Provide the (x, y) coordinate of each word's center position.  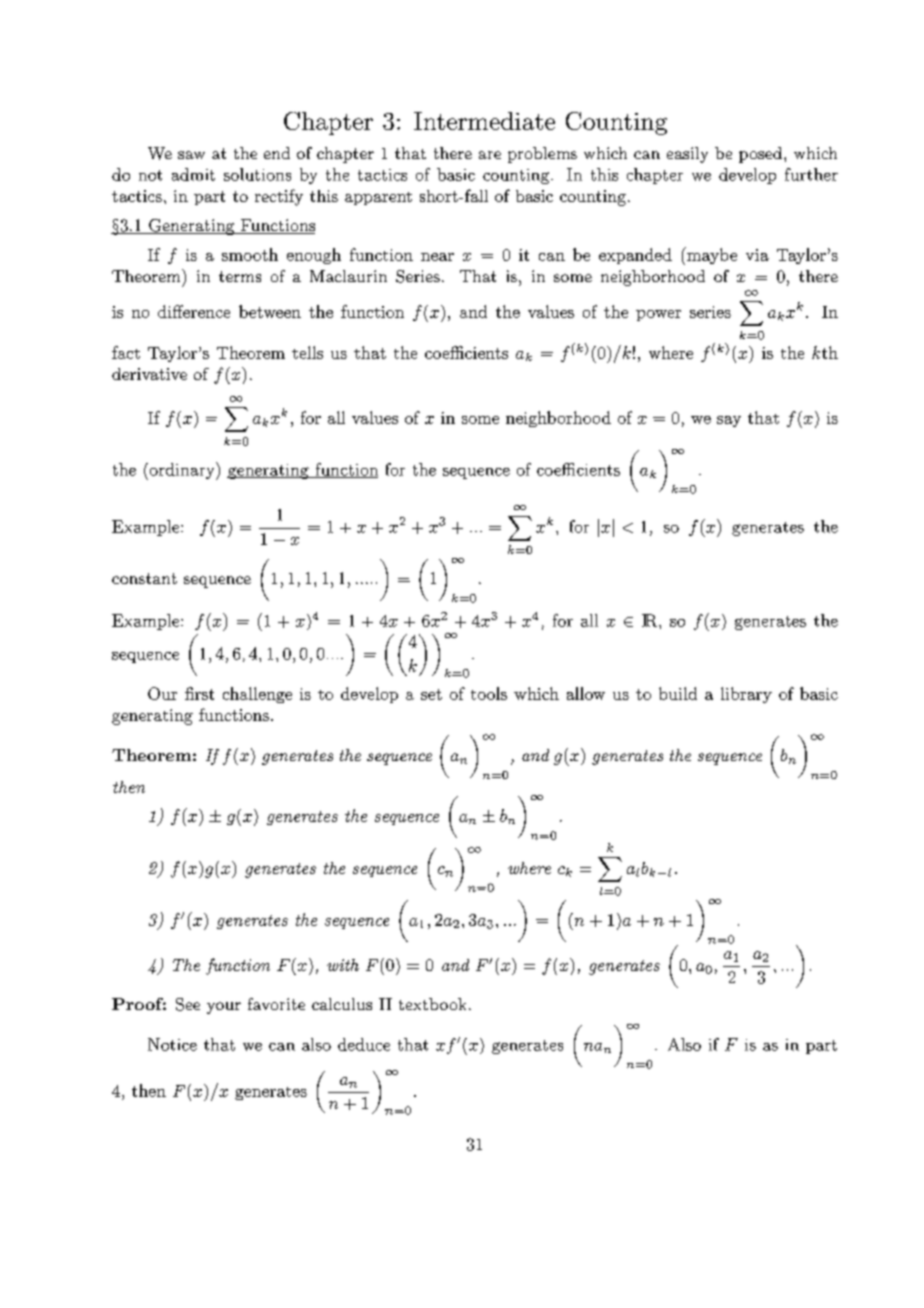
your (224, 1008)
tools (489, 693)
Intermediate (484, 121)
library (746, 695)
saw (191, 155)
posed (760, 155)
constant (144, 578)
